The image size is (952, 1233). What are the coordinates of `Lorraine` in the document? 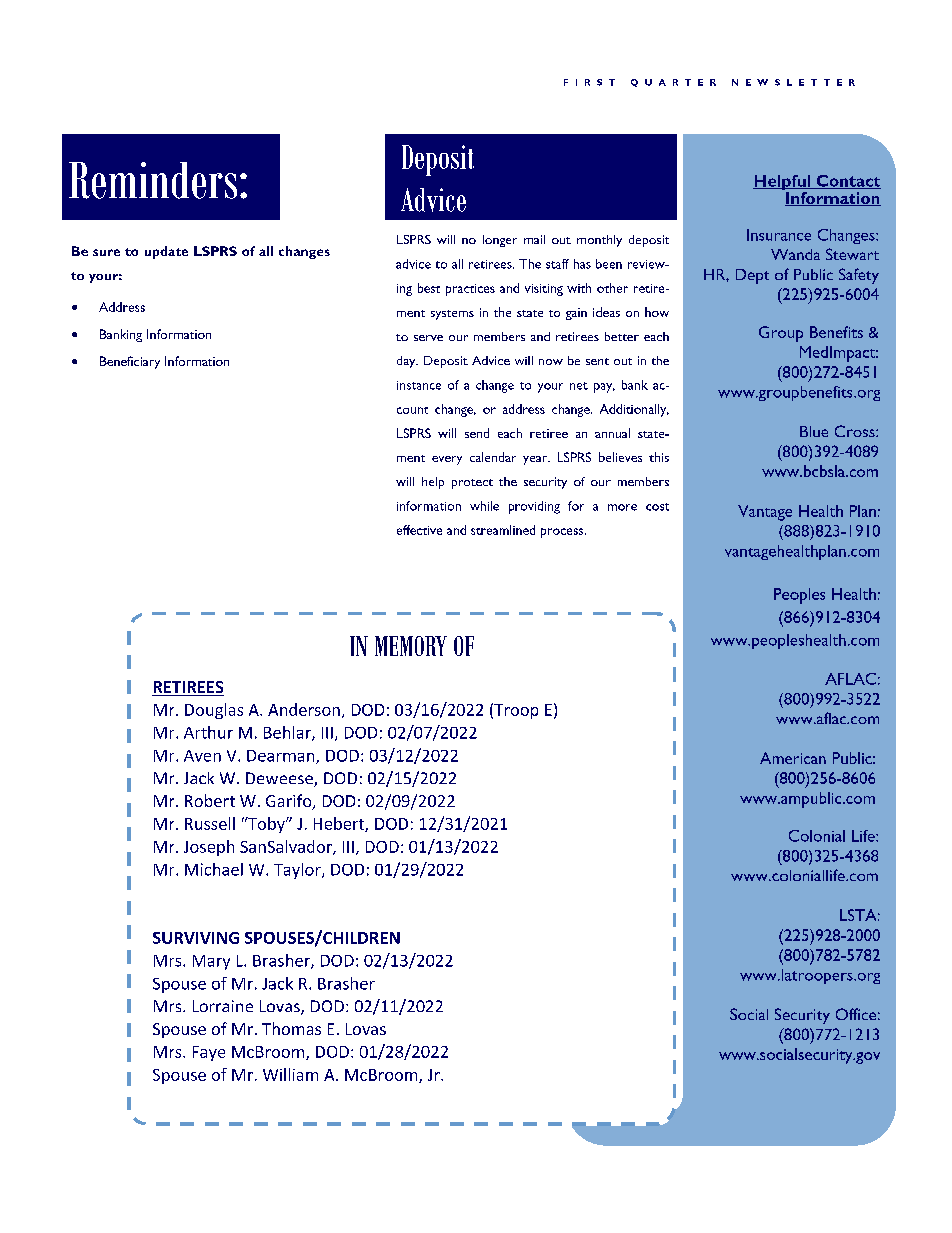 It's located at (223, 1006).
